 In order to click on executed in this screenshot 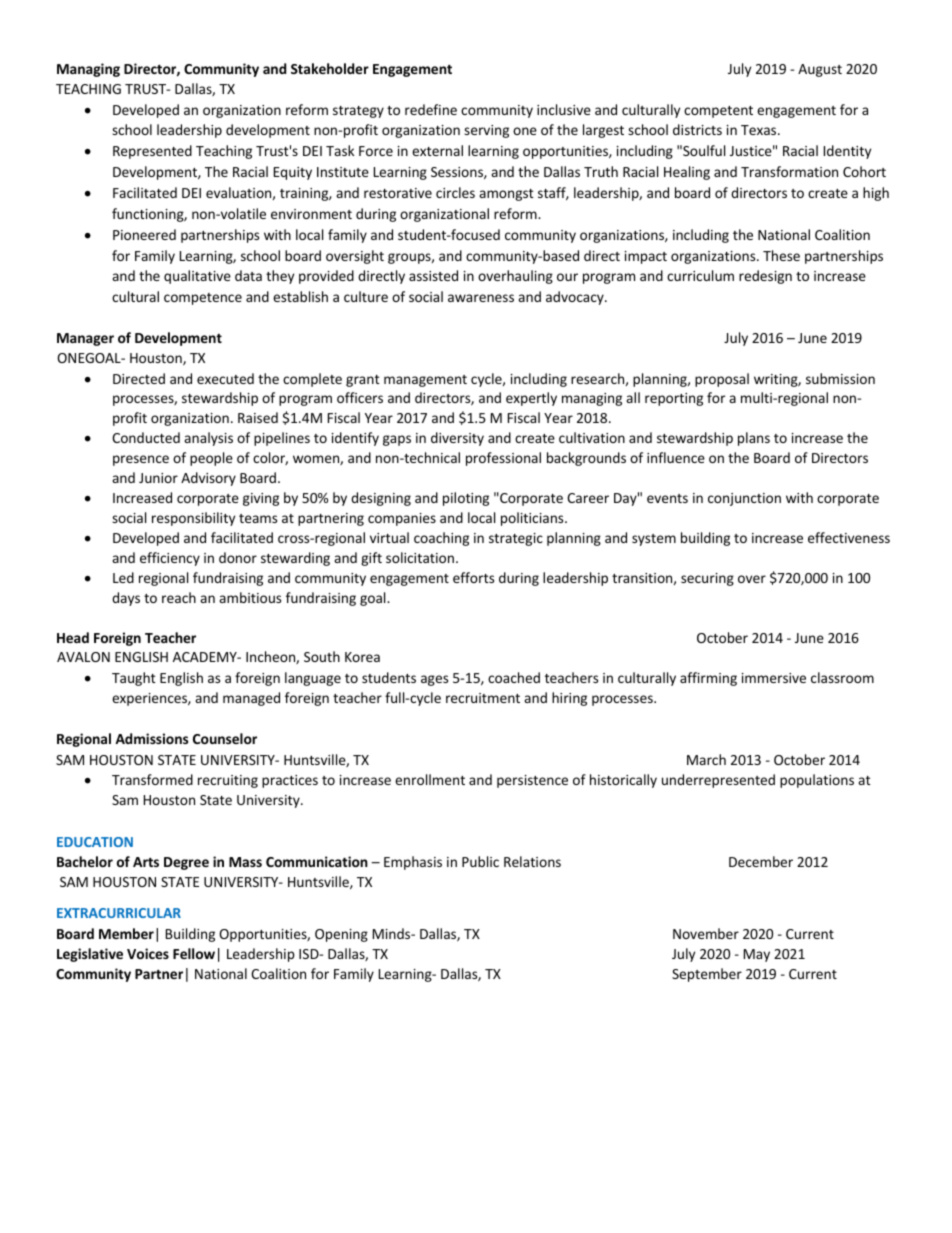, I will do `click(225, 378)`.
